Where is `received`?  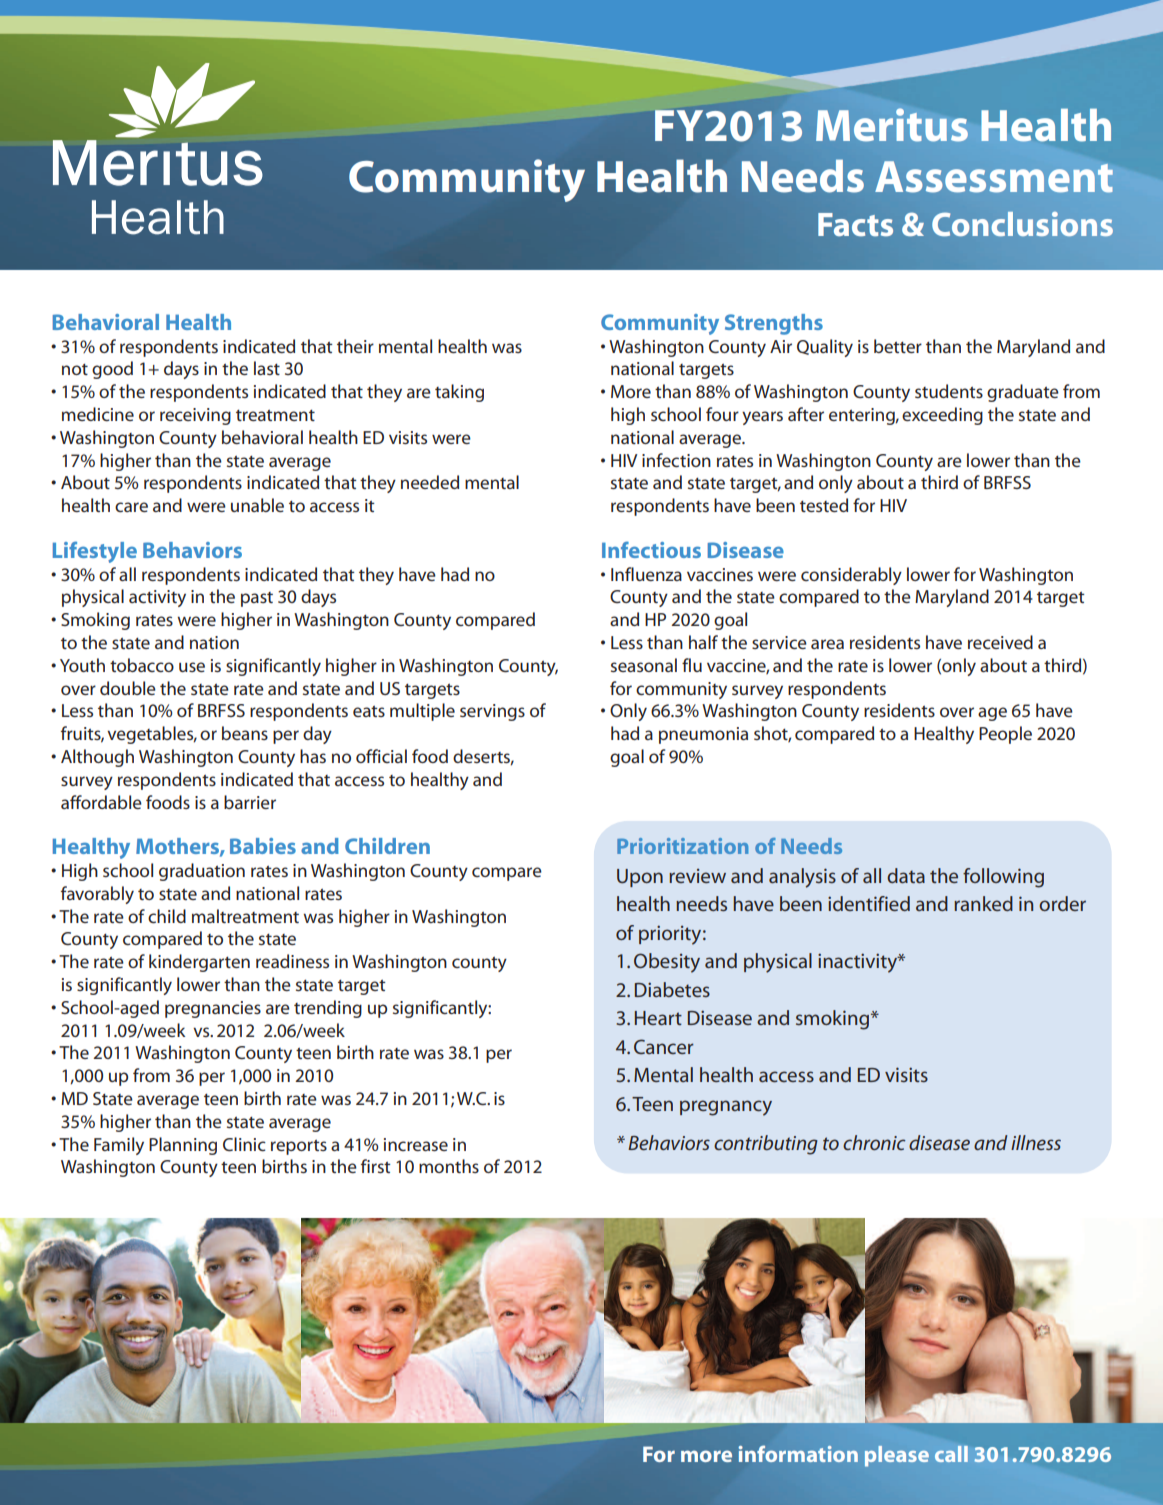
received is located at coordinates (1000, 642).
